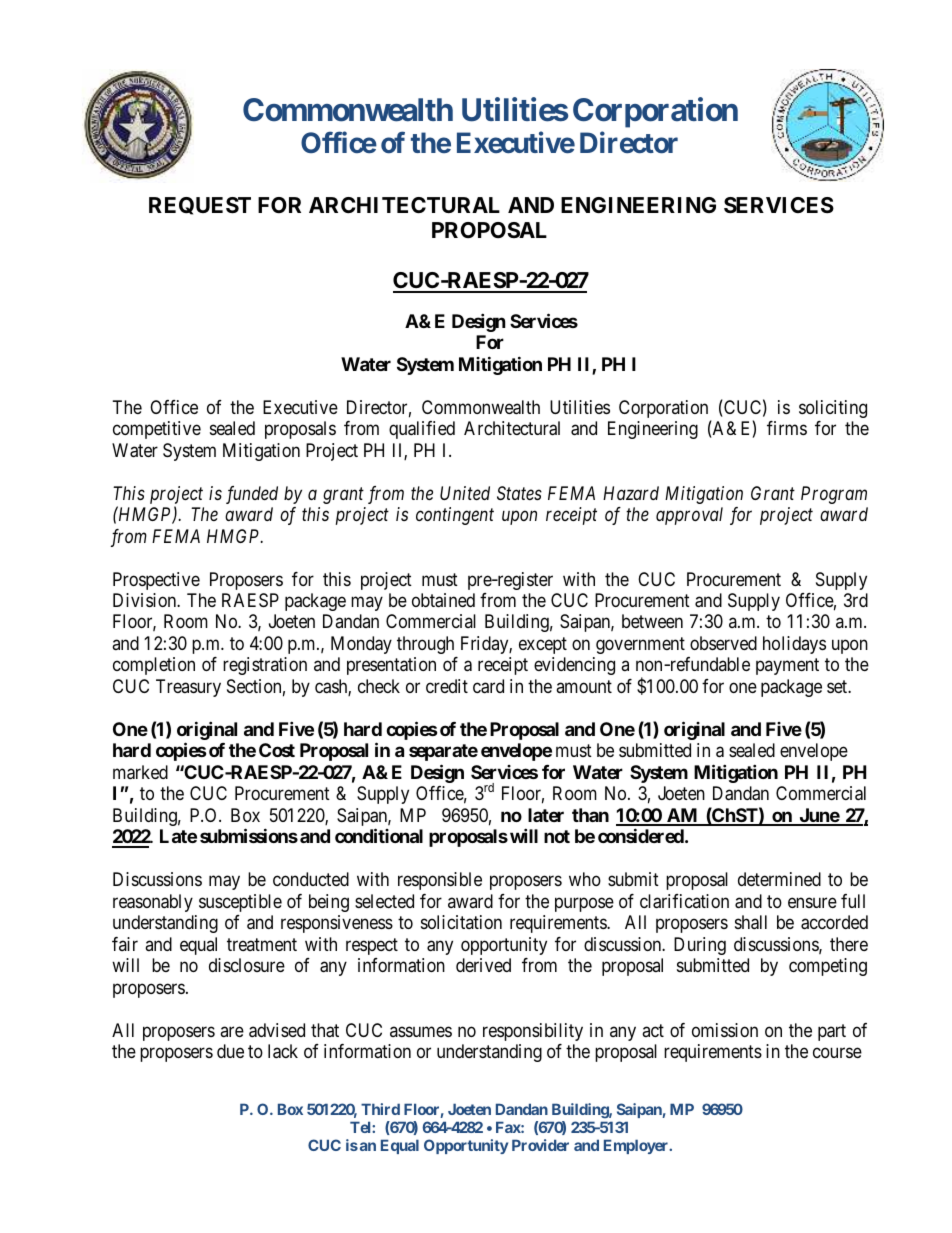 The image size is (952, 1233). I want to click on qualified, so click(422, 430).
